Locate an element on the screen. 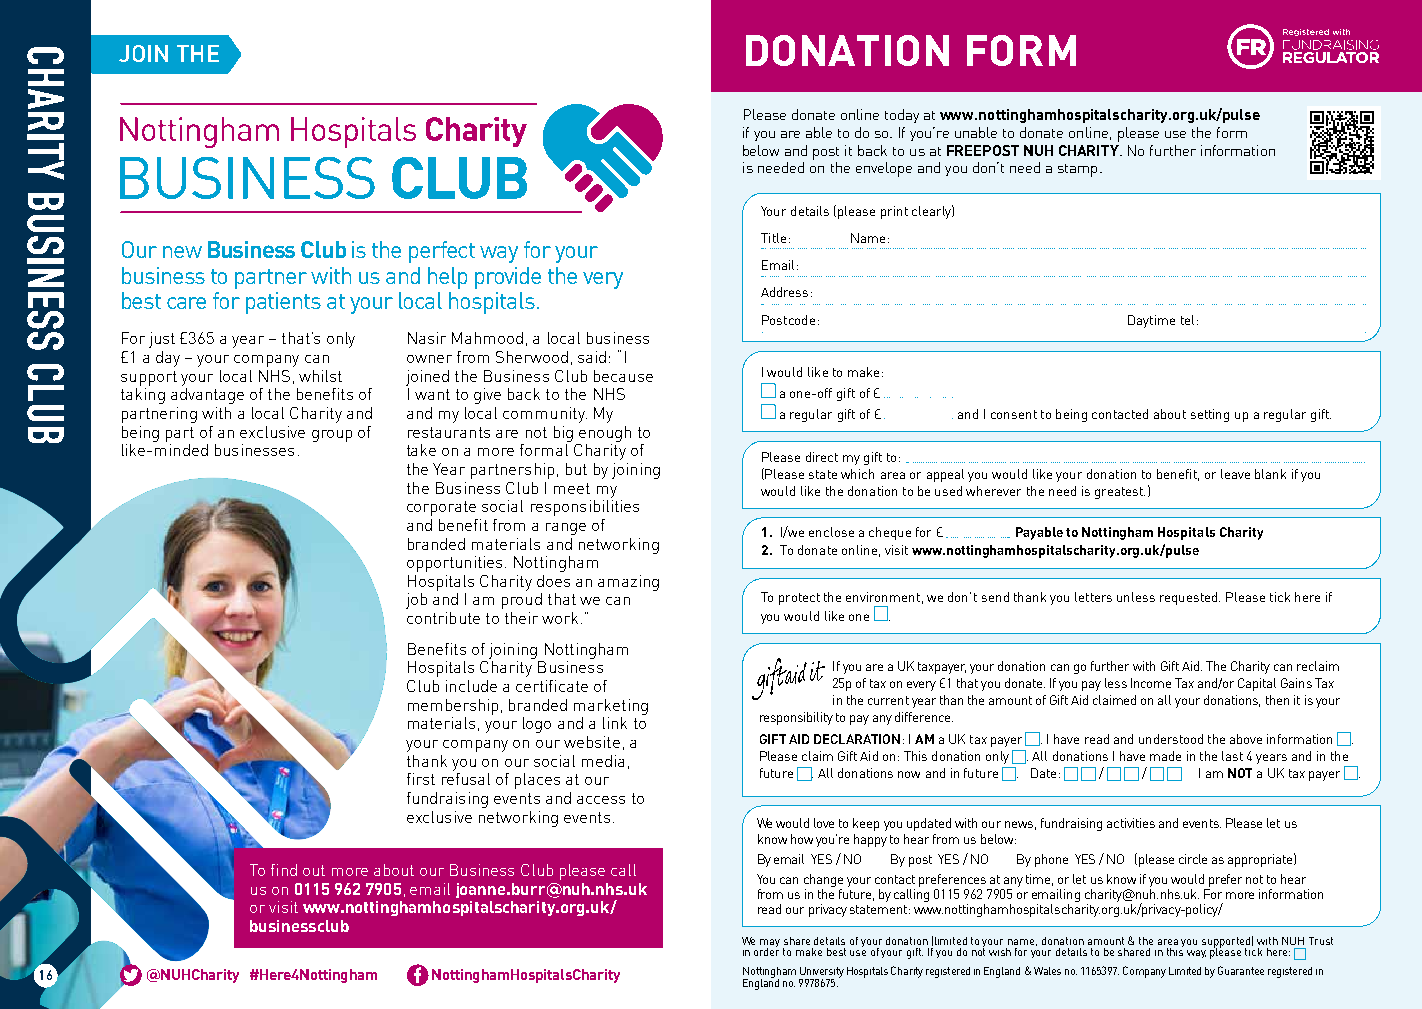 The height and width of the screenshot is (1009, 1422). stamp is located at coordinates (1077, 170).
